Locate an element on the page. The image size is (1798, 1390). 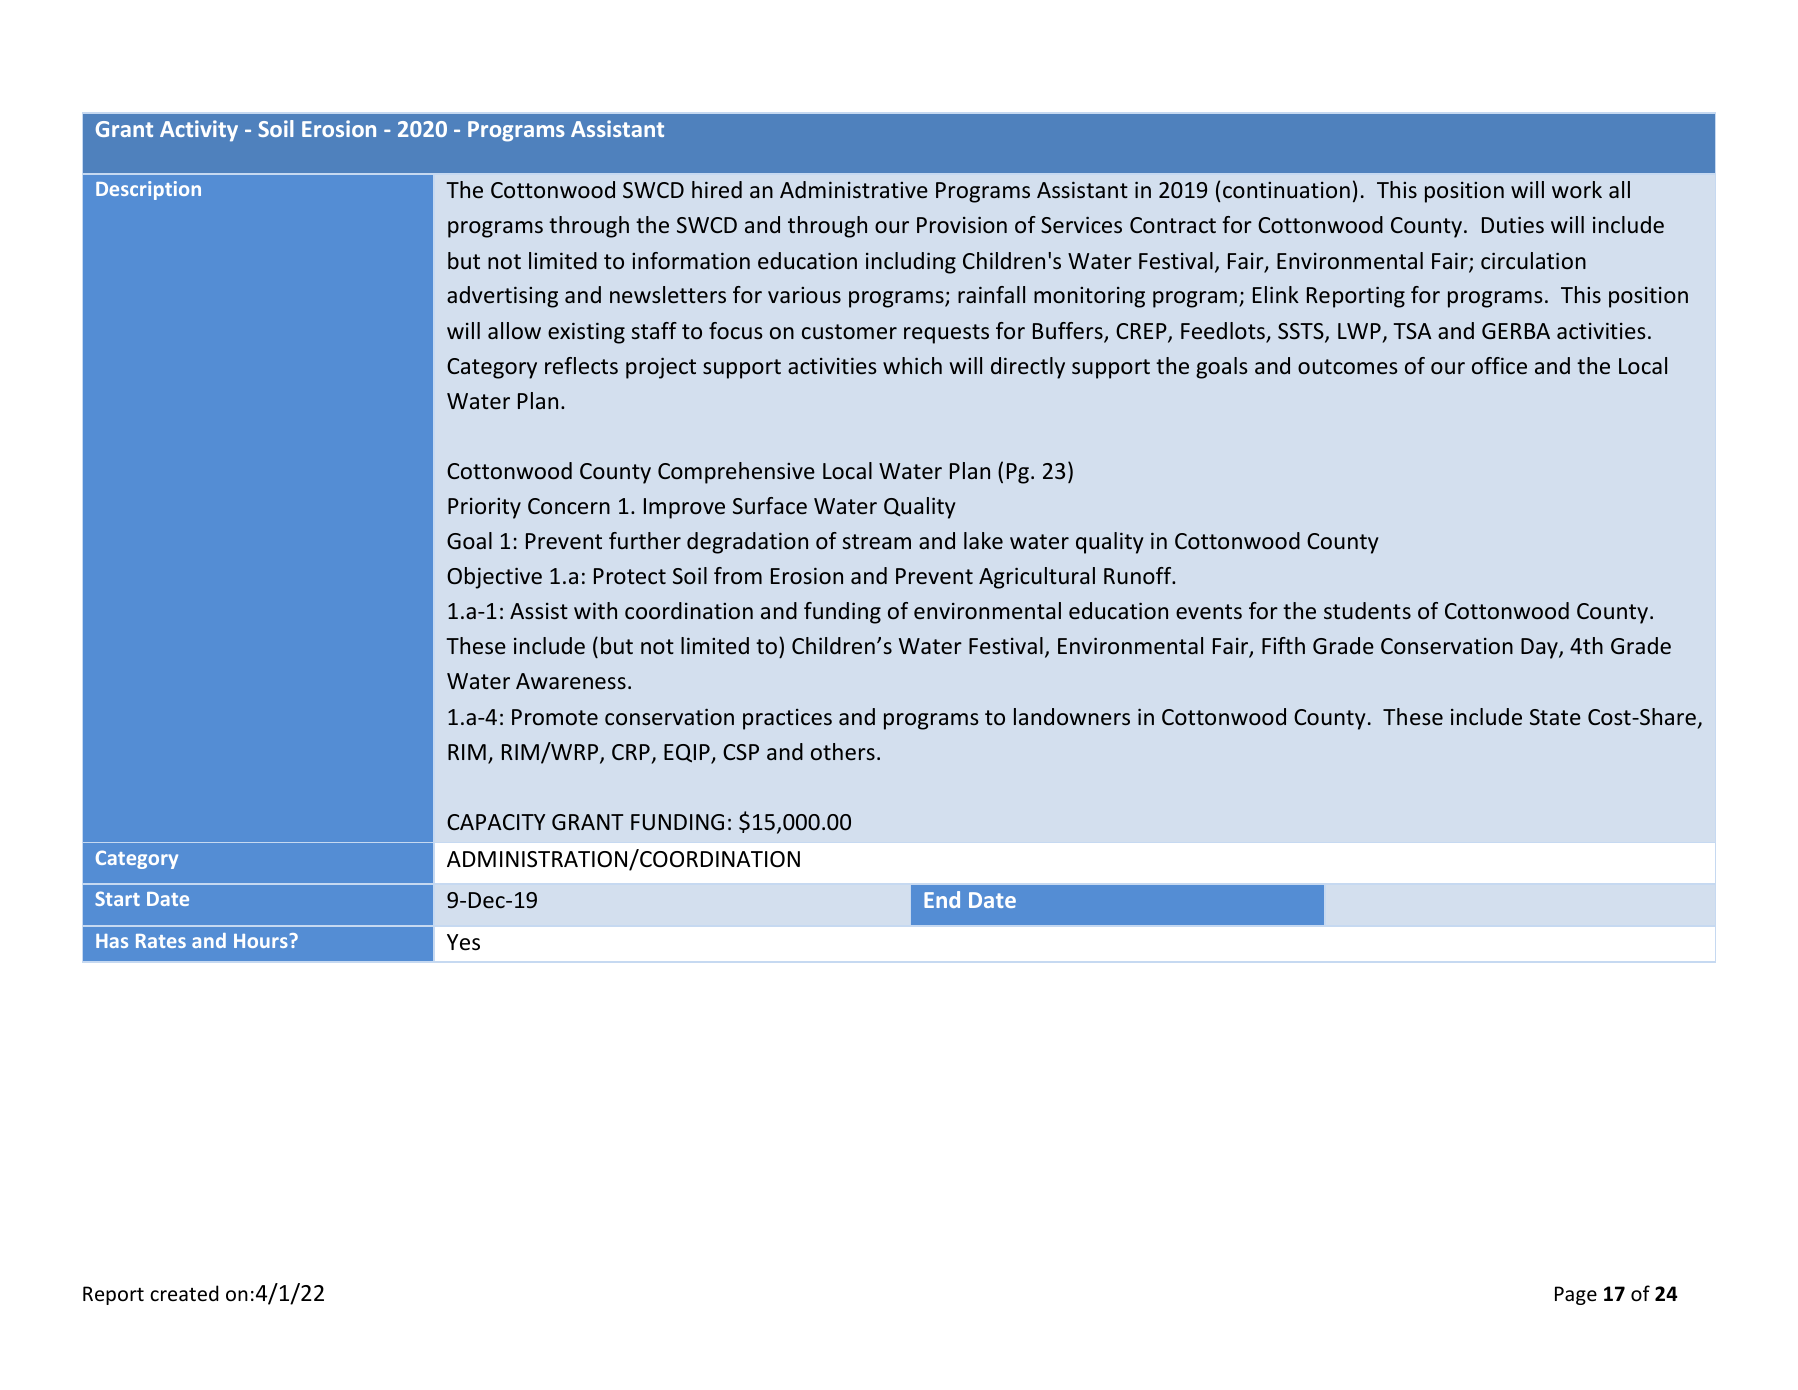
State is located at coordinates (1555, 717).
